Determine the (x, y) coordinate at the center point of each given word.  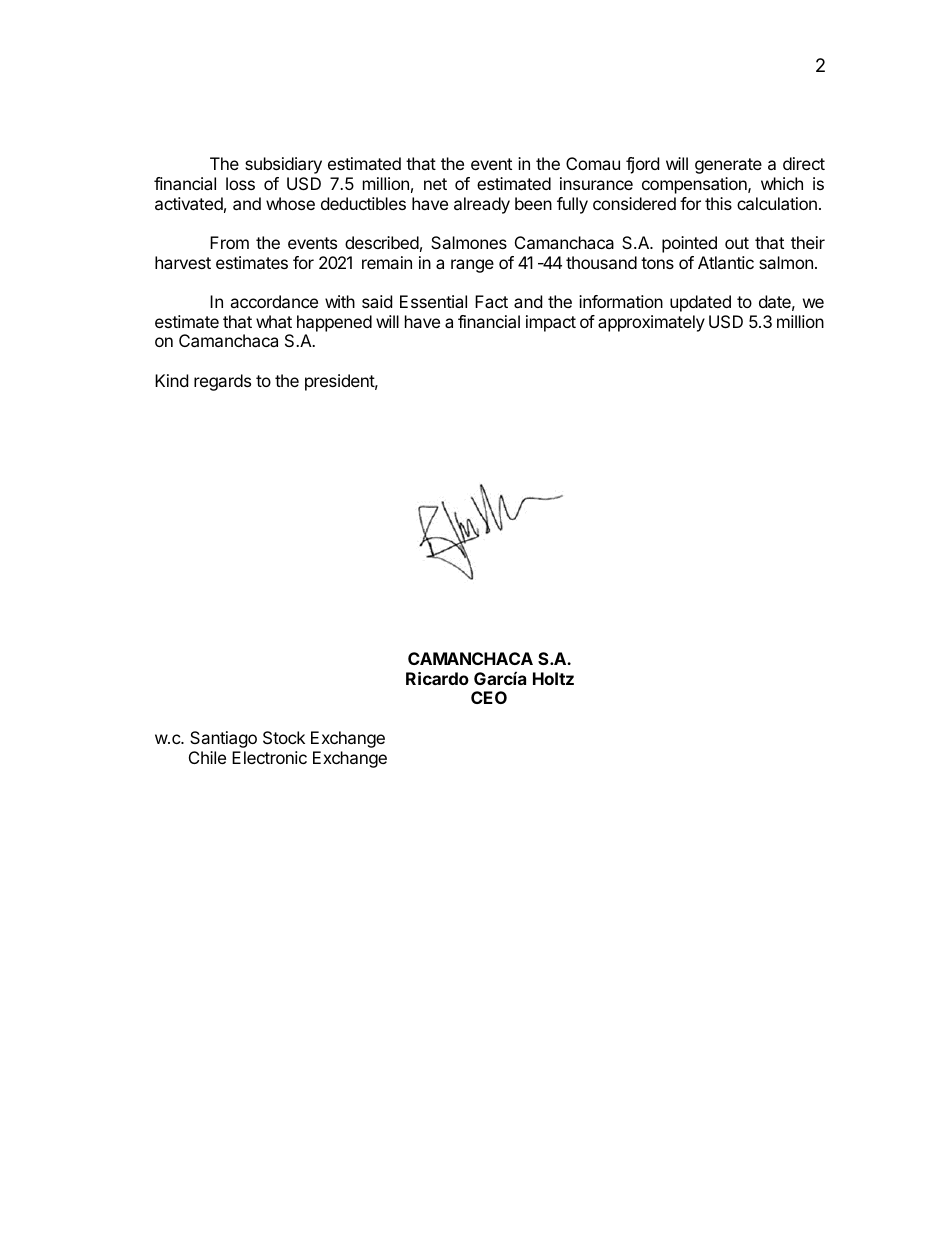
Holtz (553, 678)
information (621, 301)
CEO (489, 697)
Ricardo (437, 678)
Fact (491, 301)
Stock (284, 737)
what (274, 321)
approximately (651, 323)
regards (222, 382)
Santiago (223, 739)
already (482, 205)
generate (728, 166)
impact (551, 323)
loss (240, 183)
